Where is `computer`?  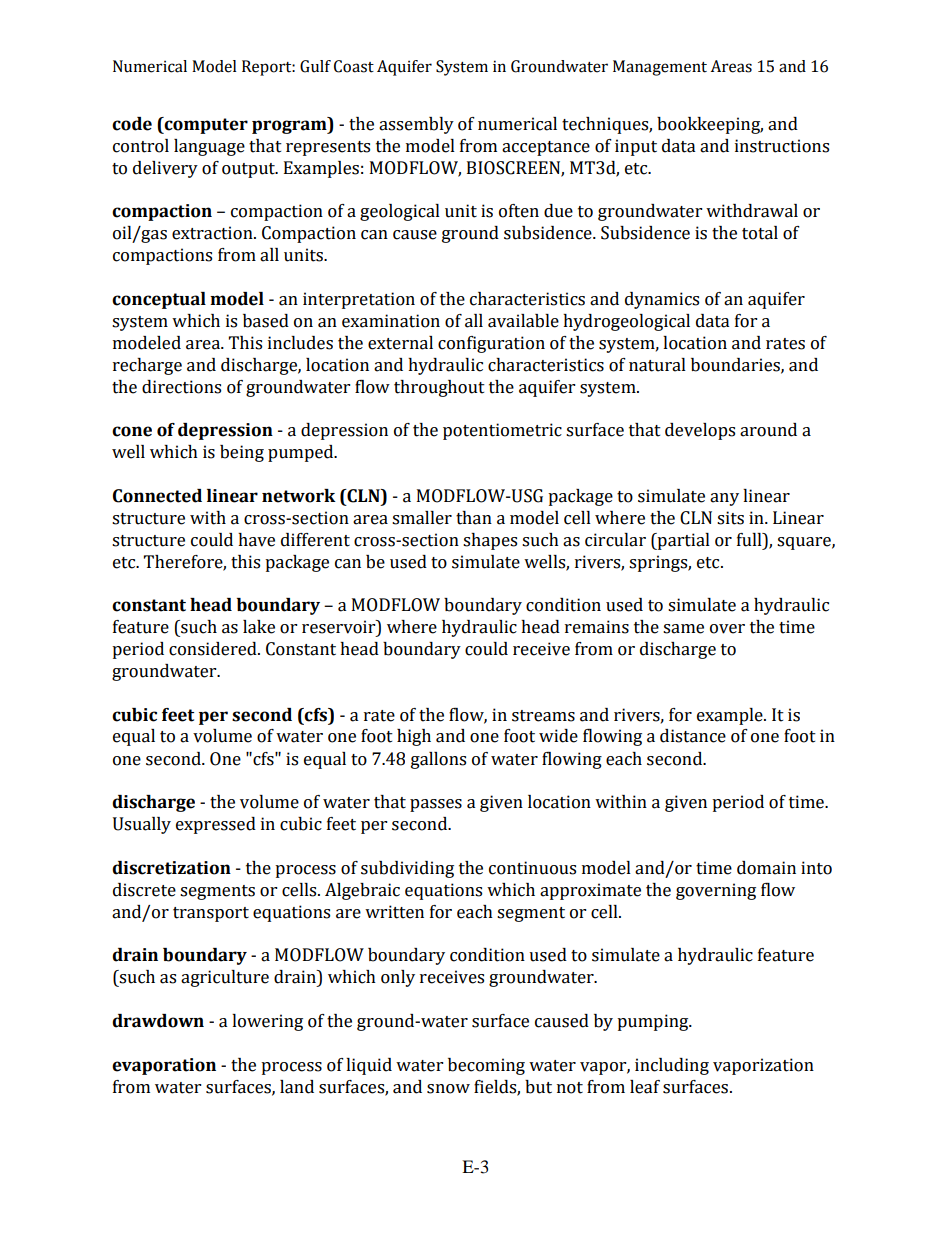
computer is located at coordinates (205, 125).
